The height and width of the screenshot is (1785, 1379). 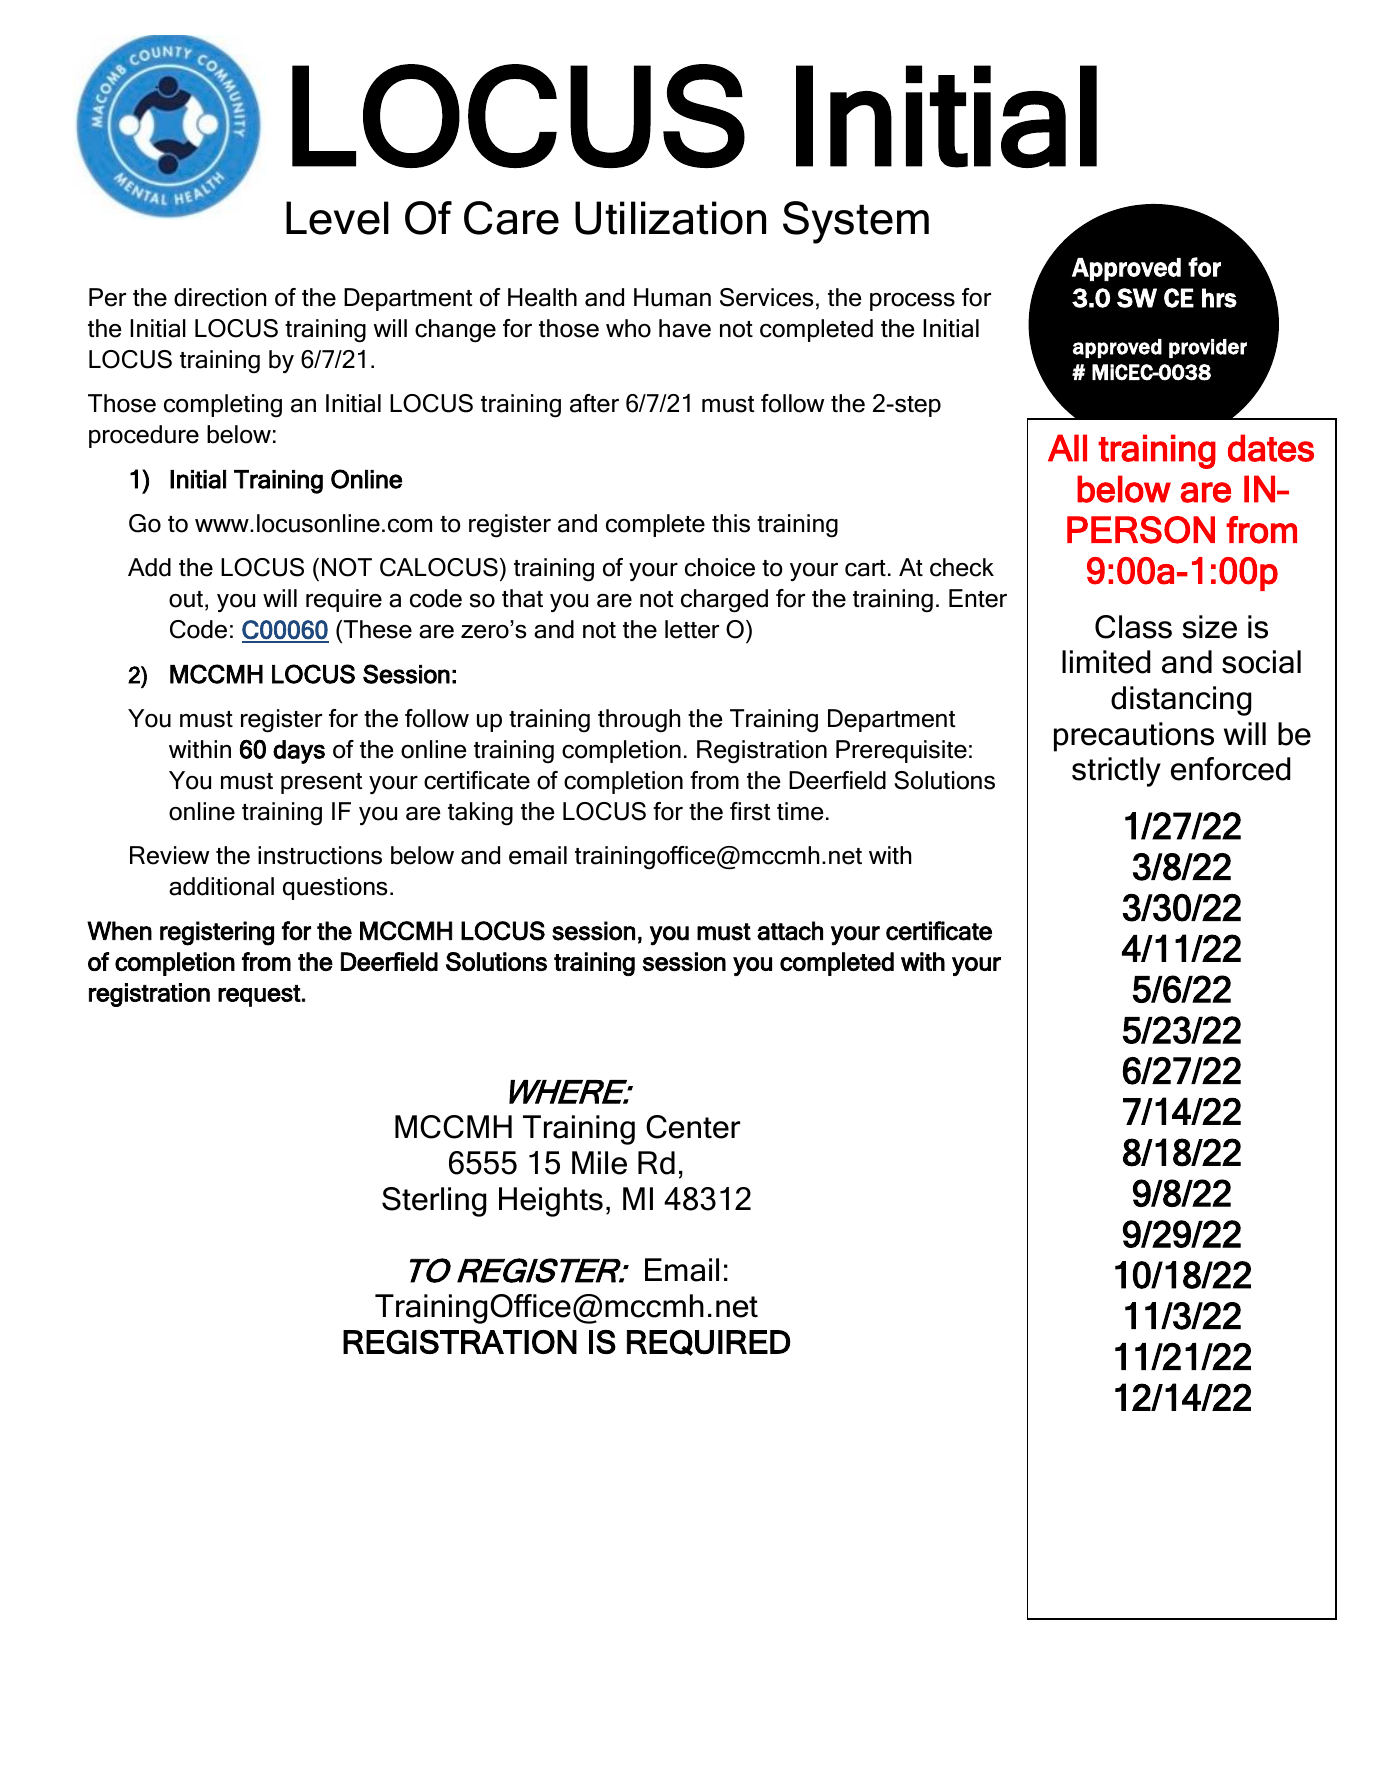 What do you see at coordinates (1181, 701) in the screenshot?
I see `distancing` at bounding box center [1181, 701].
